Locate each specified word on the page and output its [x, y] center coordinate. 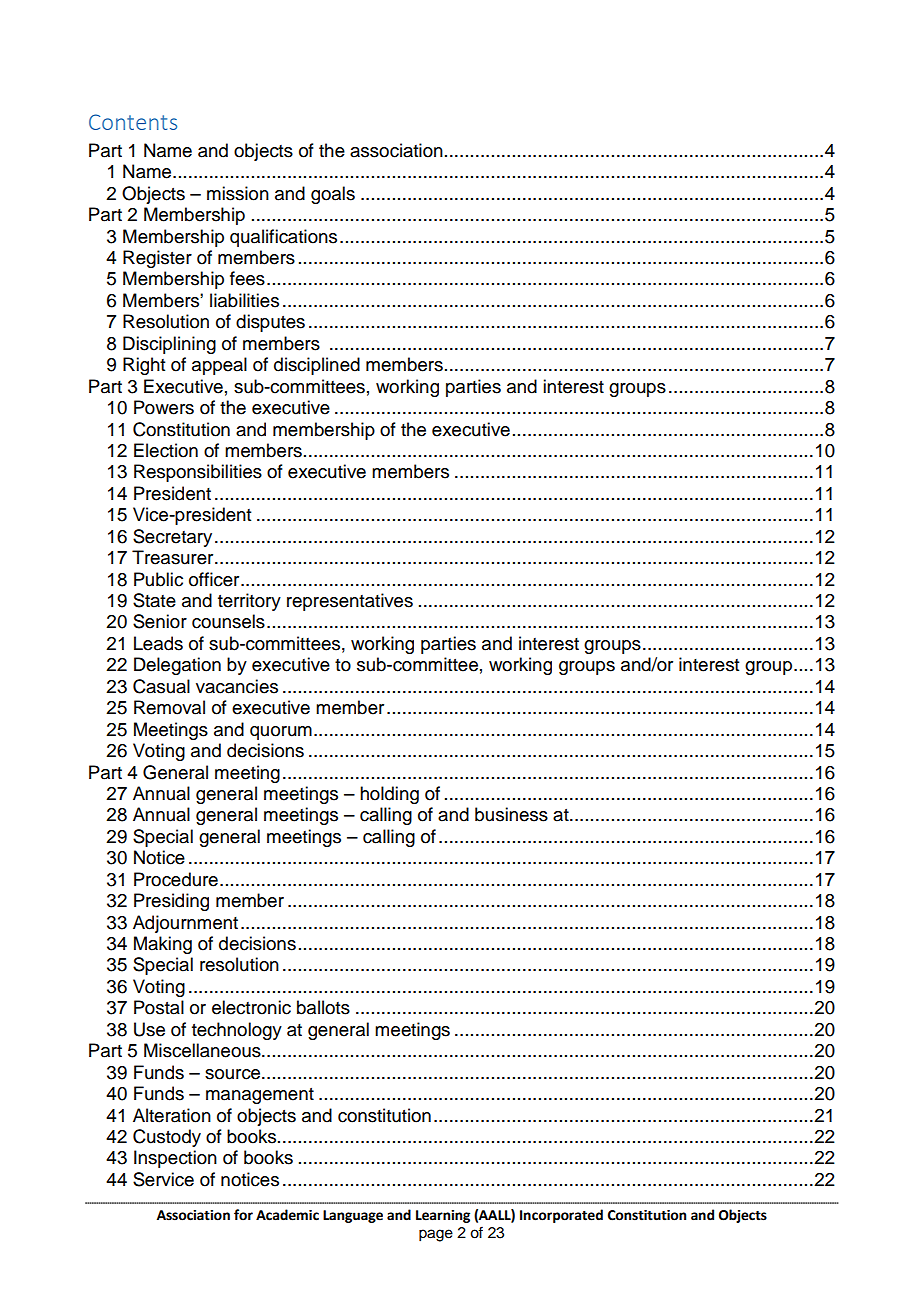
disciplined [317, 366]
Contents [133, 122]
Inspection [175, 1159]
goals [333, 195]
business [511, 814]
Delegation [177, 666]
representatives [350, 602]
